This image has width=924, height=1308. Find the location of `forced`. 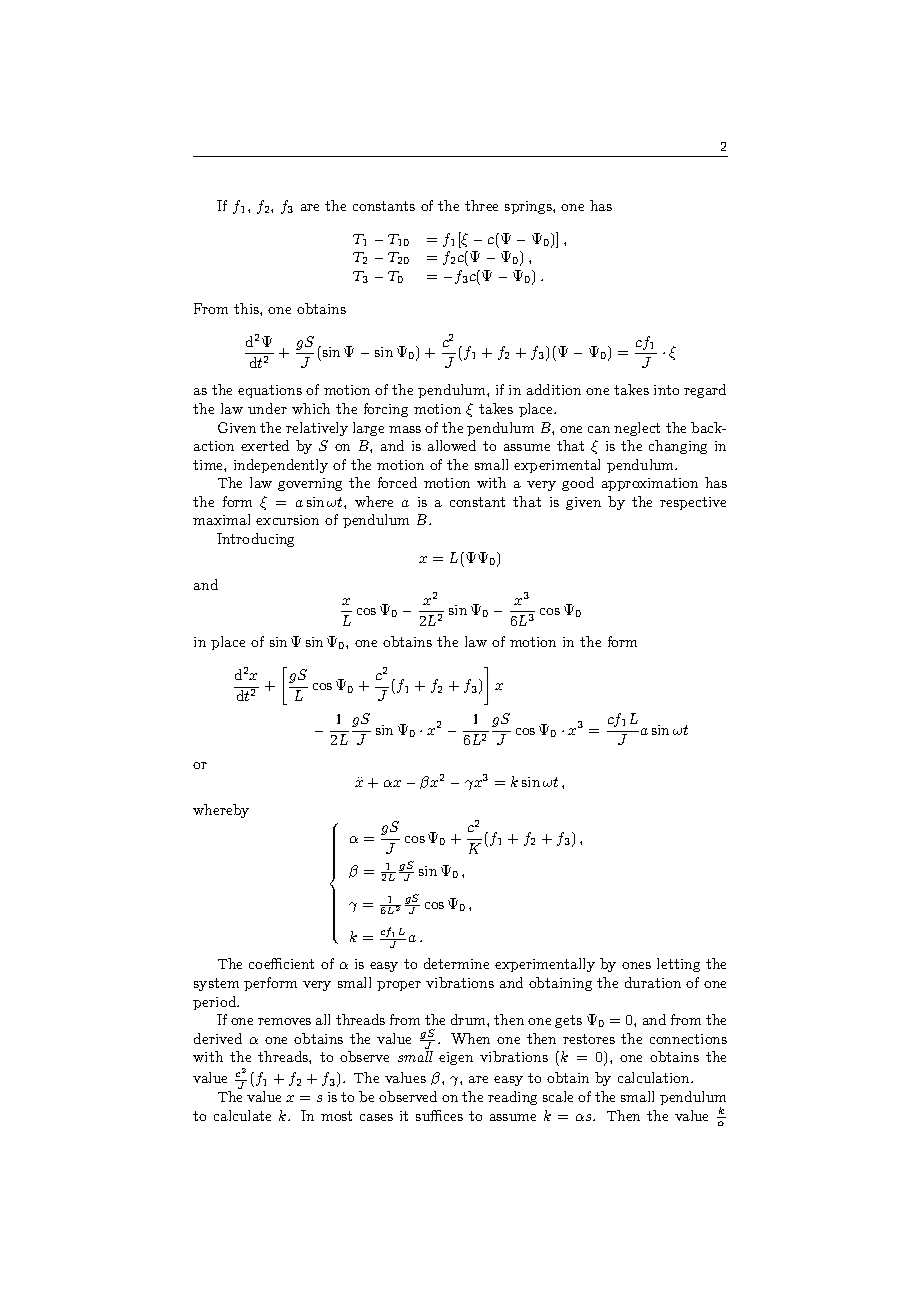

forced is located at coordinates (397, 482).
